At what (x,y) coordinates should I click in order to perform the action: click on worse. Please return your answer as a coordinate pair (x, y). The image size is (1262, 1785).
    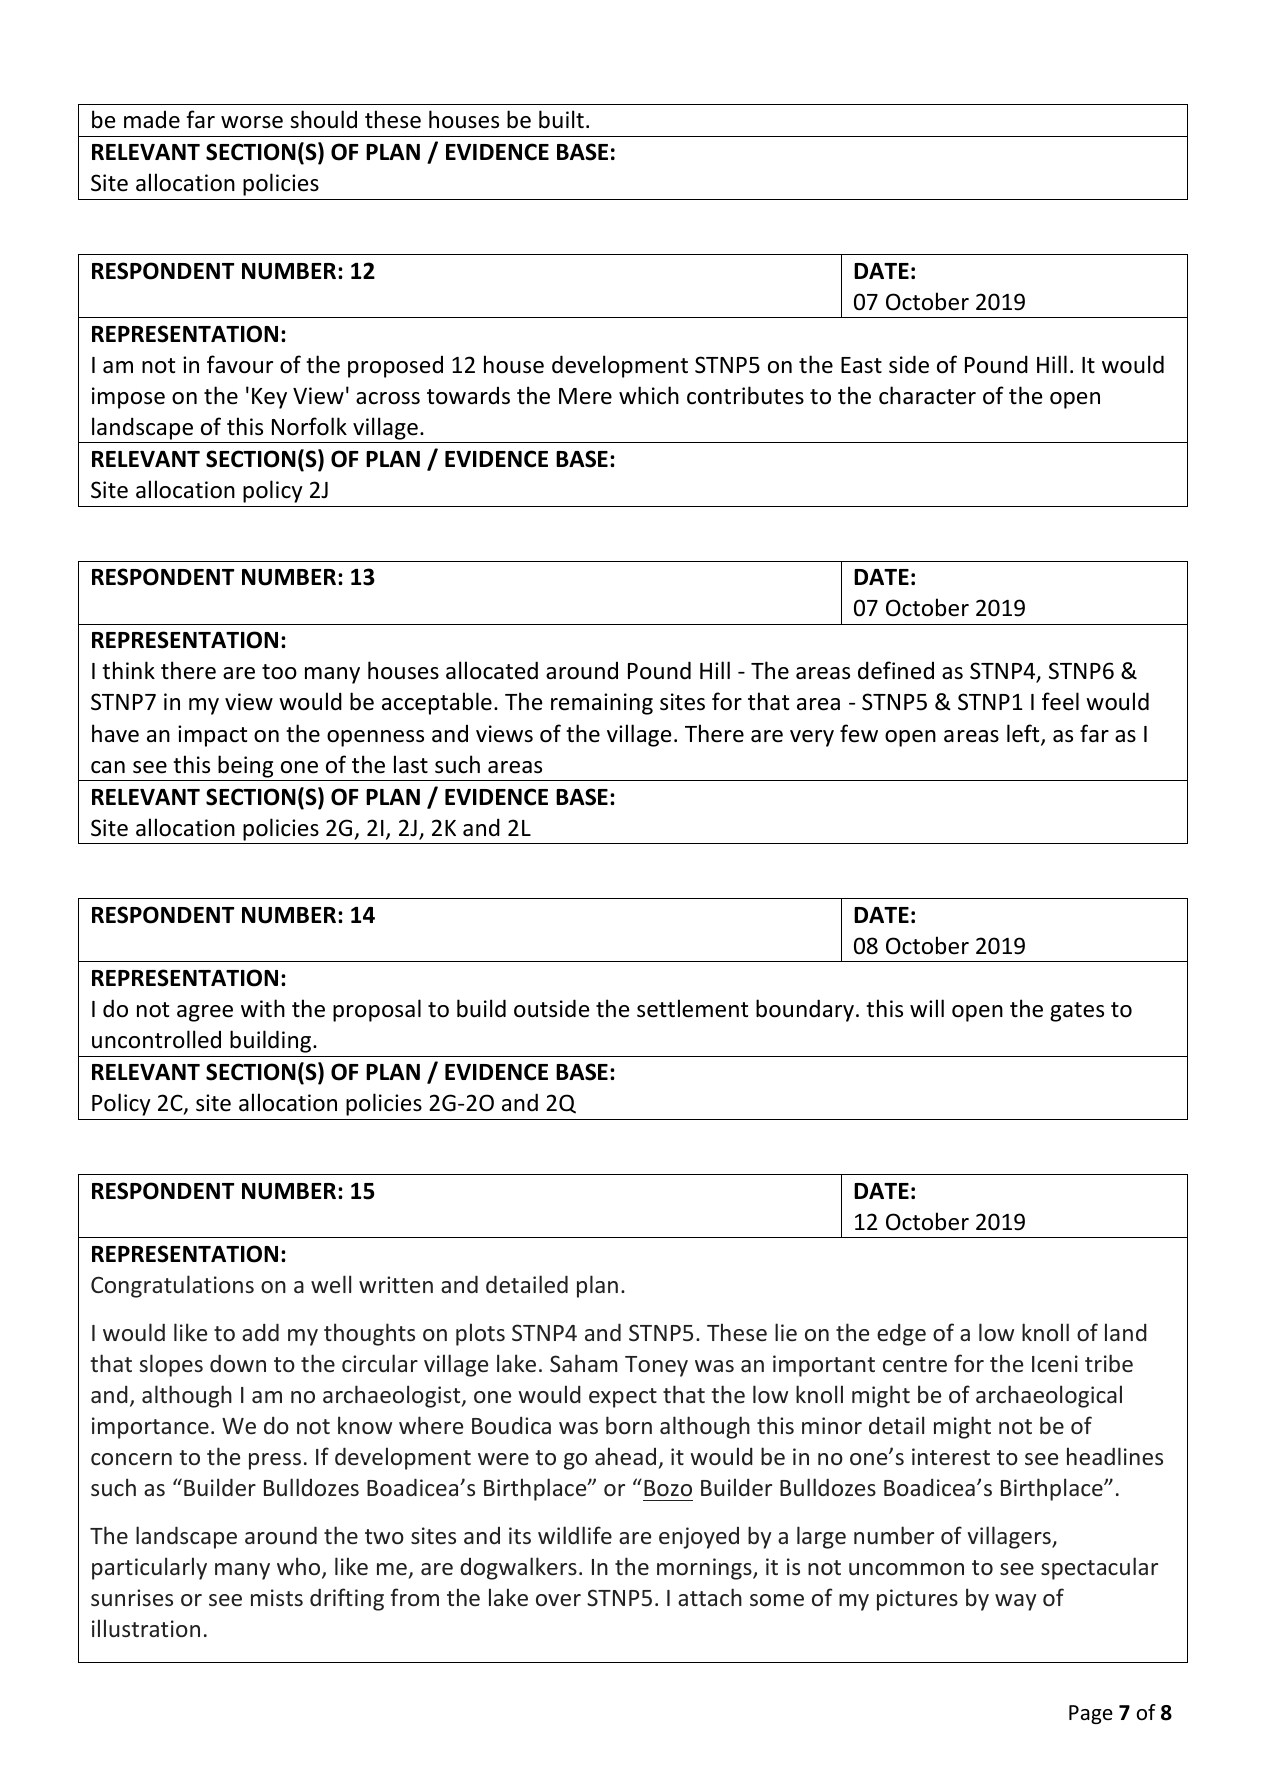
    Looking at the image, I should click on (252, 122).
